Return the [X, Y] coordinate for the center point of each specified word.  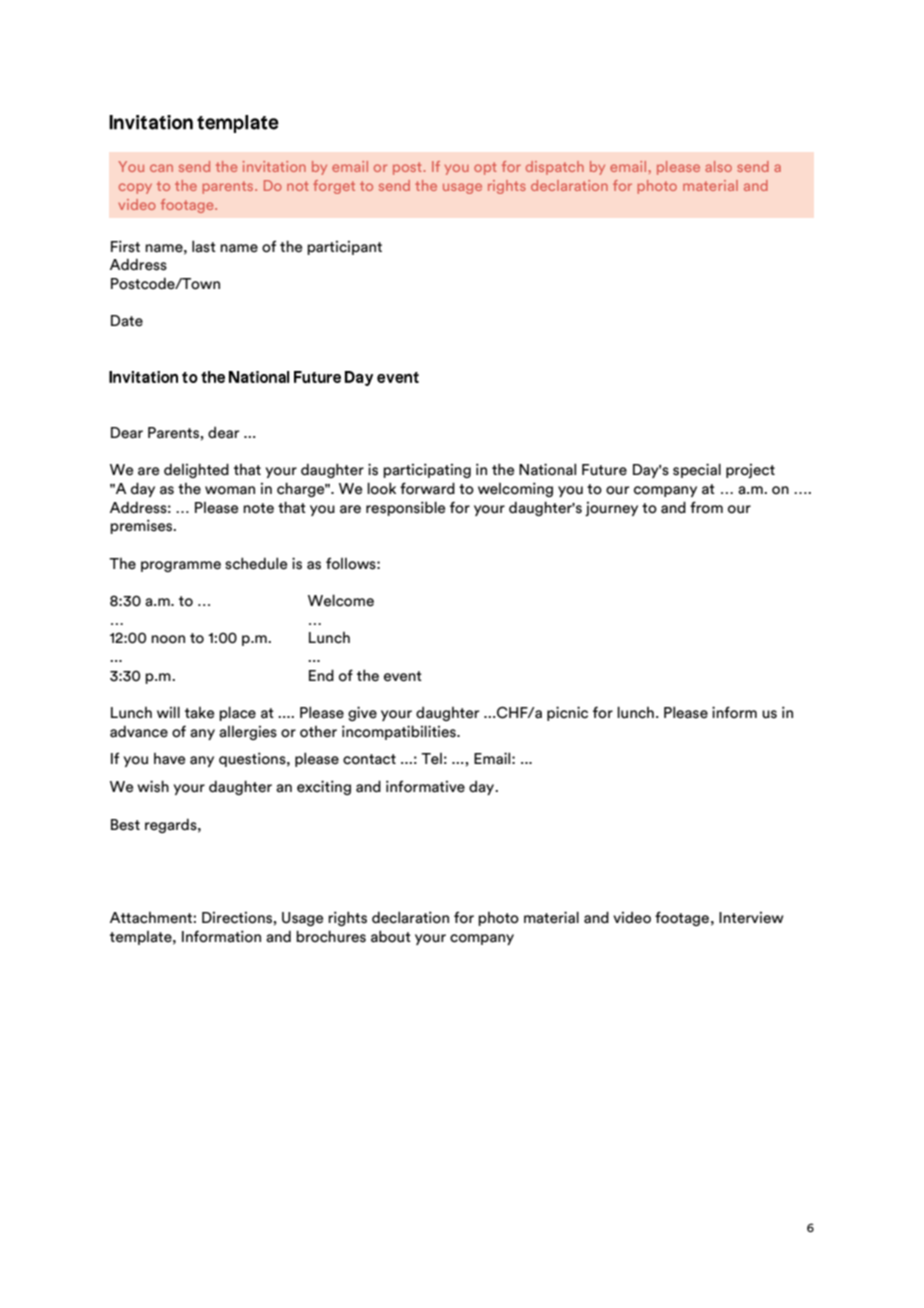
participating [427, 470]
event [403, 676]
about [391, 936]
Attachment [152, 918]
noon [168, 639]
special [697, 470]
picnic [567, 713]
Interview [751, 918]
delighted [196, 470]
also [718, 166]
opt [485, 168]
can [161, 168]
